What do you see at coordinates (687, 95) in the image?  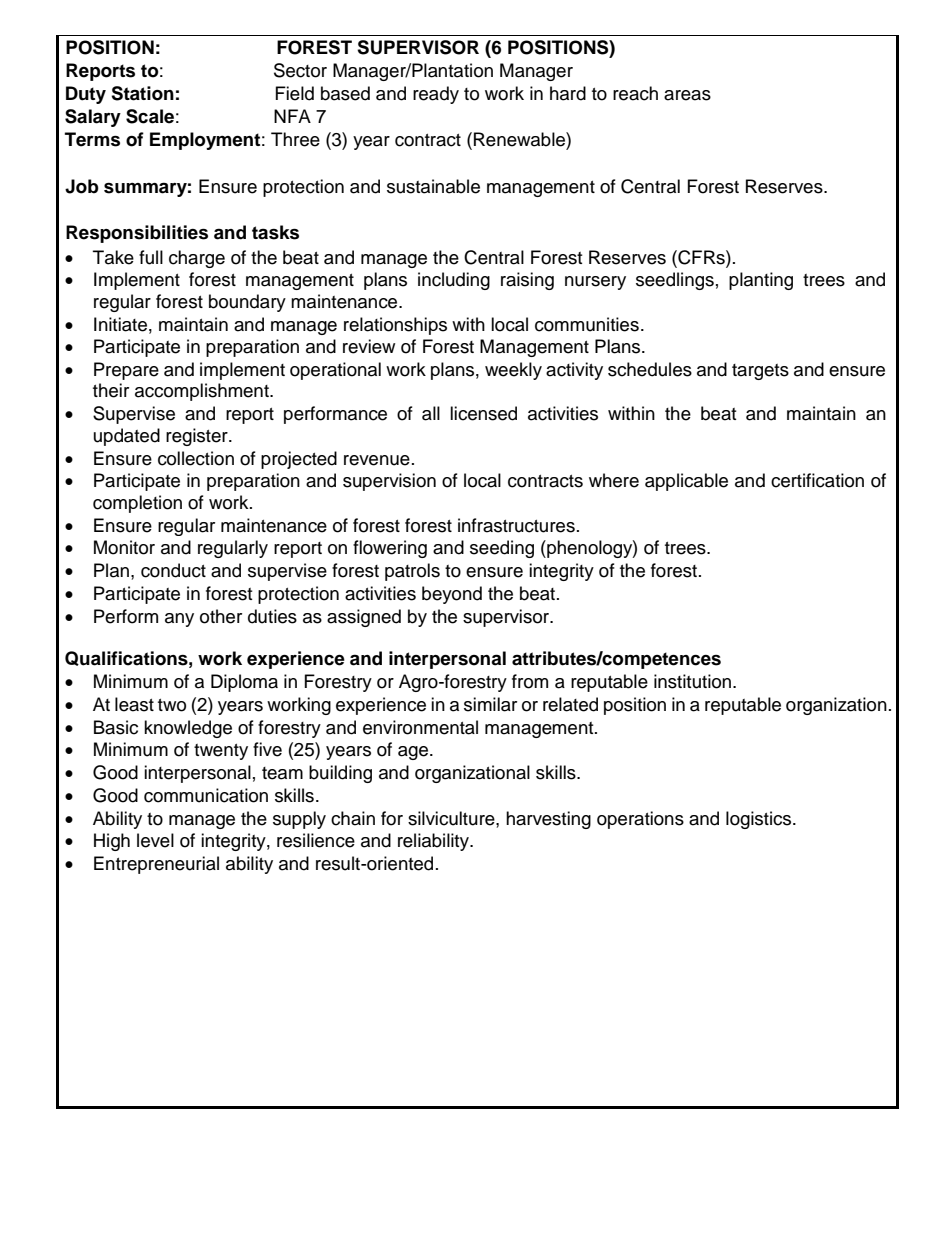 I see `areas` at bounding box center [687, 95].
